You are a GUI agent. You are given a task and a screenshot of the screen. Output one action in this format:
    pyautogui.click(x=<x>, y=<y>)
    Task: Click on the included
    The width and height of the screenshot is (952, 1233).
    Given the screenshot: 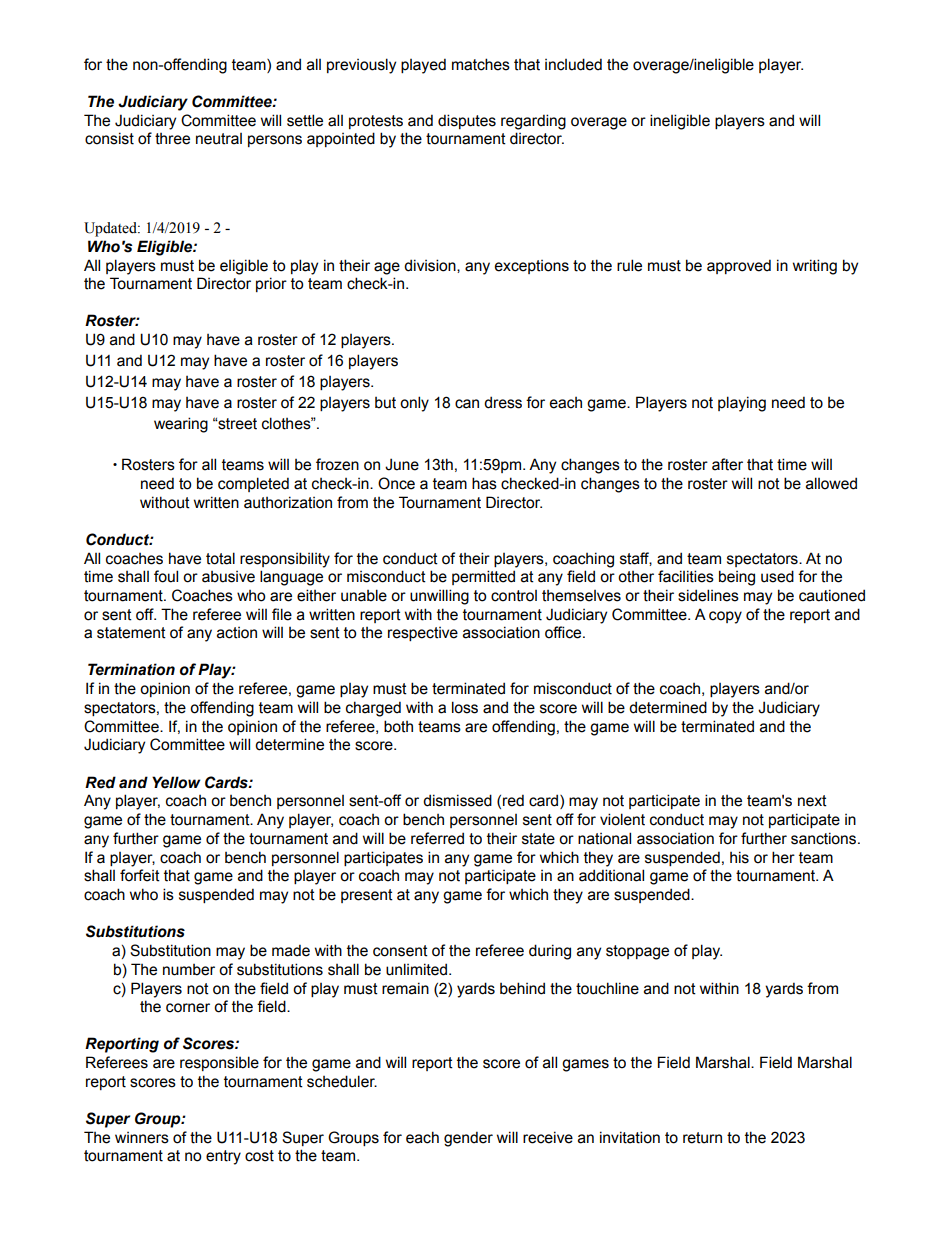 What is the action you would take?
    pyautogui.click(x=573, y=64)
